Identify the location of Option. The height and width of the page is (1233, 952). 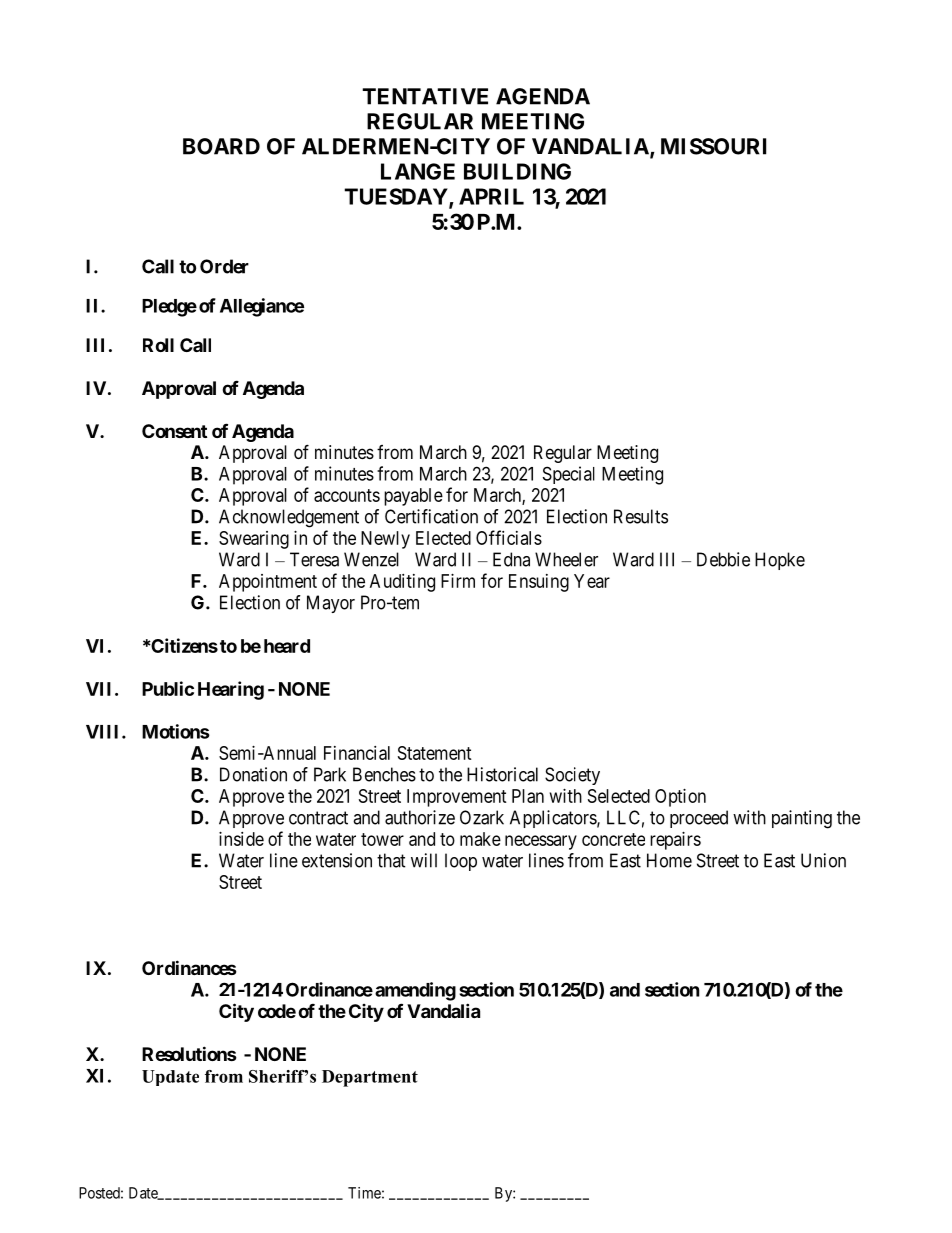
(680, 798).
